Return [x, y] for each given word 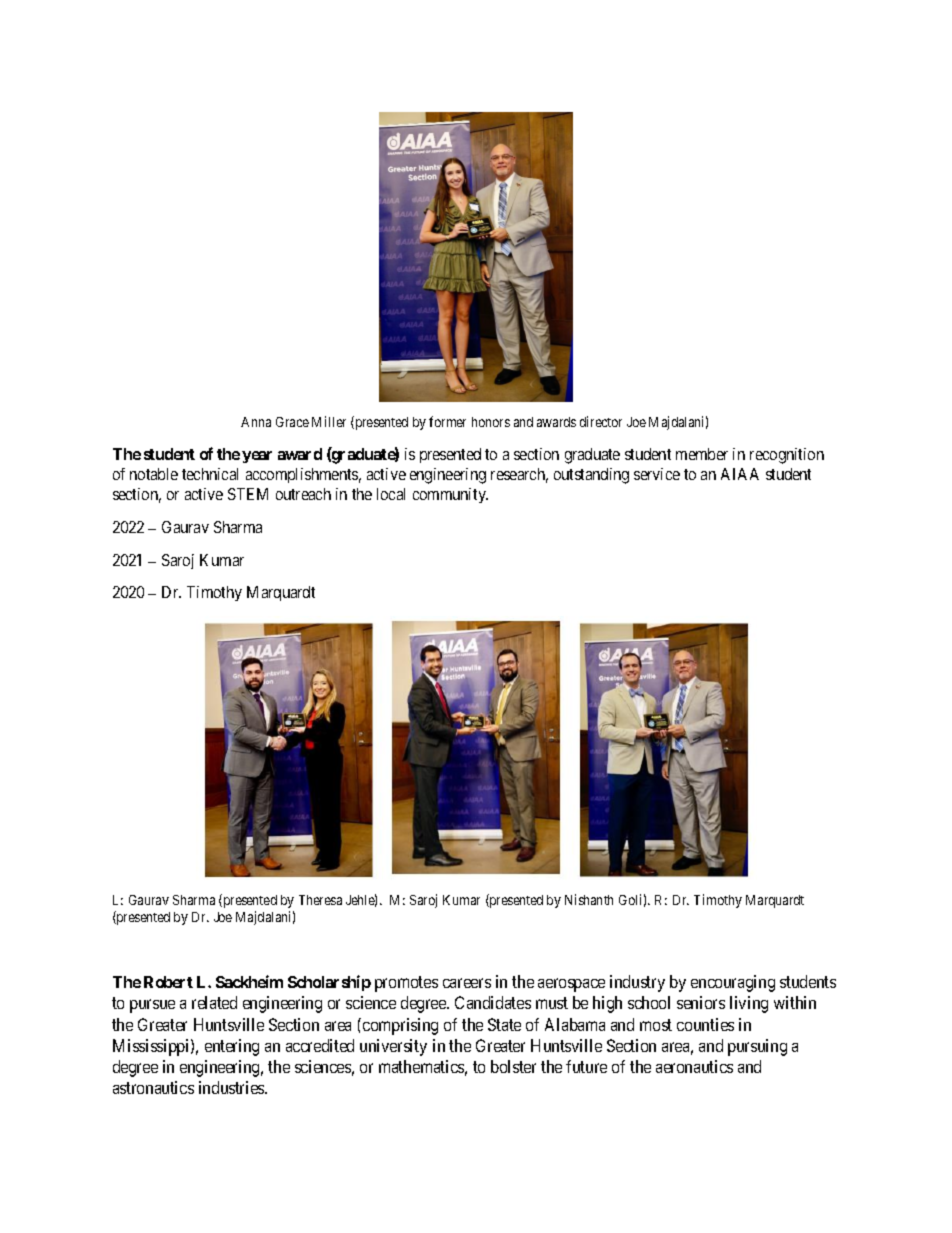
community [450, 495]
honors [491, 422]
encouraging [733, 983]
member [702, 454]
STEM [248, 494]
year [257, 457]
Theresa [320, 900]
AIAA [740, 474]
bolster [513, 1066]
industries [232, 1087]
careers [467, 983]
